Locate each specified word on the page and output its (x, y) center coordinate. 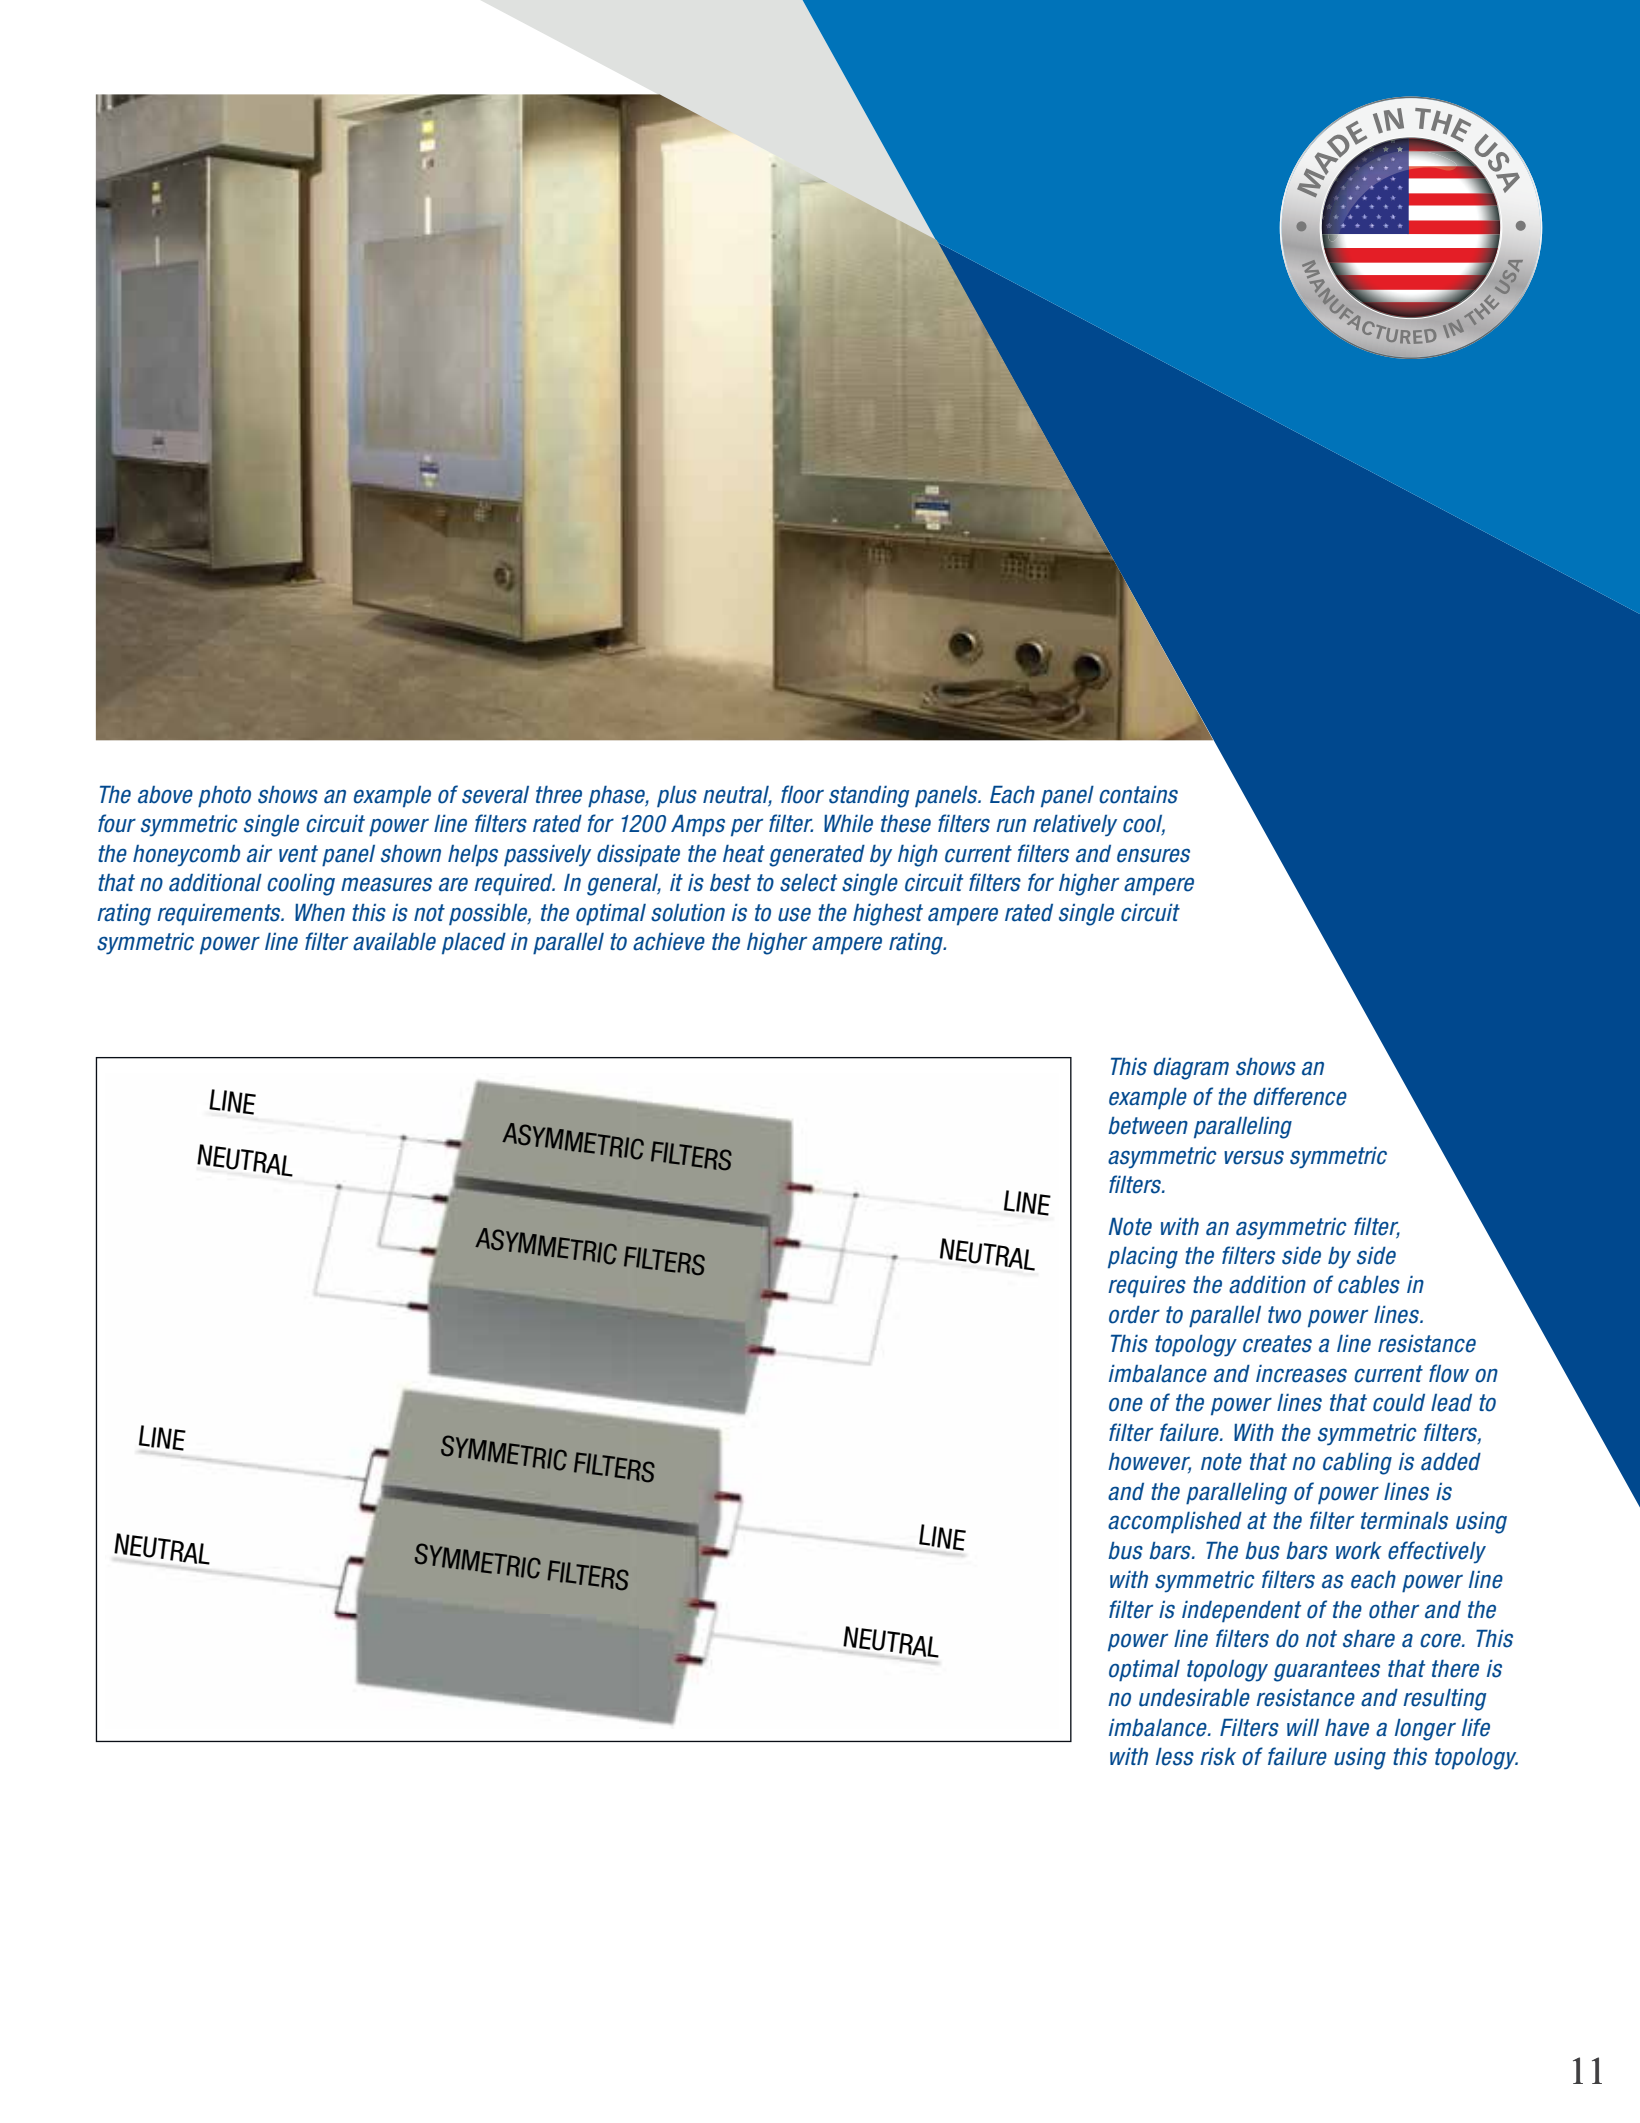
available (394, 942)
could (1399, 1403)
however (1149, 1463)
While (848, 824)
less (1175, 1757)
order (1134, 1315)
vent (298, 854)
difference (1300, 1096)
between (1148, 1126)
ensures (1153, 856)
